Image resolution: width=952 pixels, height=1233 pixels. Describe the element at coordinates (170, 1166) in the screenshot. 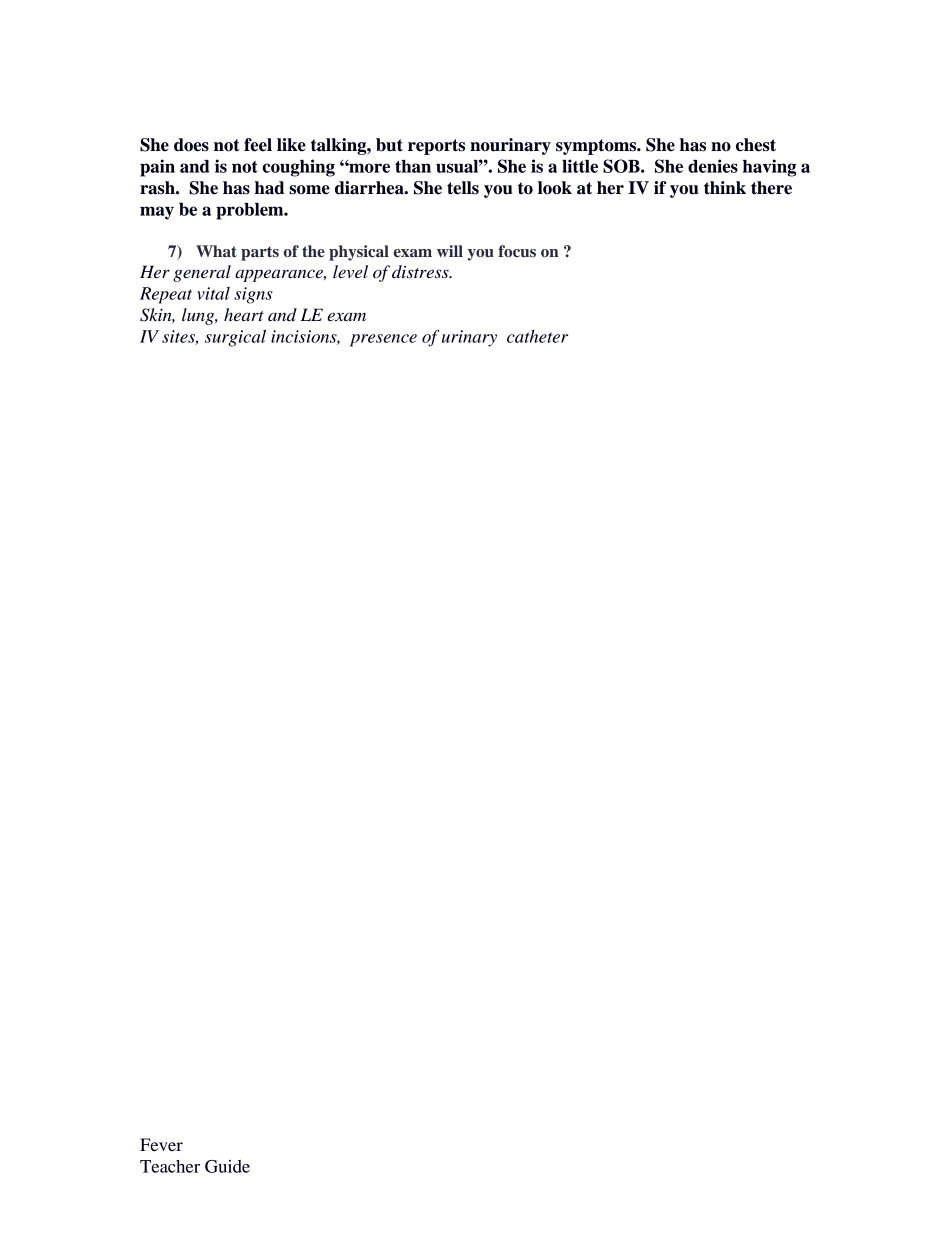

I see `Teacher` at that location.
